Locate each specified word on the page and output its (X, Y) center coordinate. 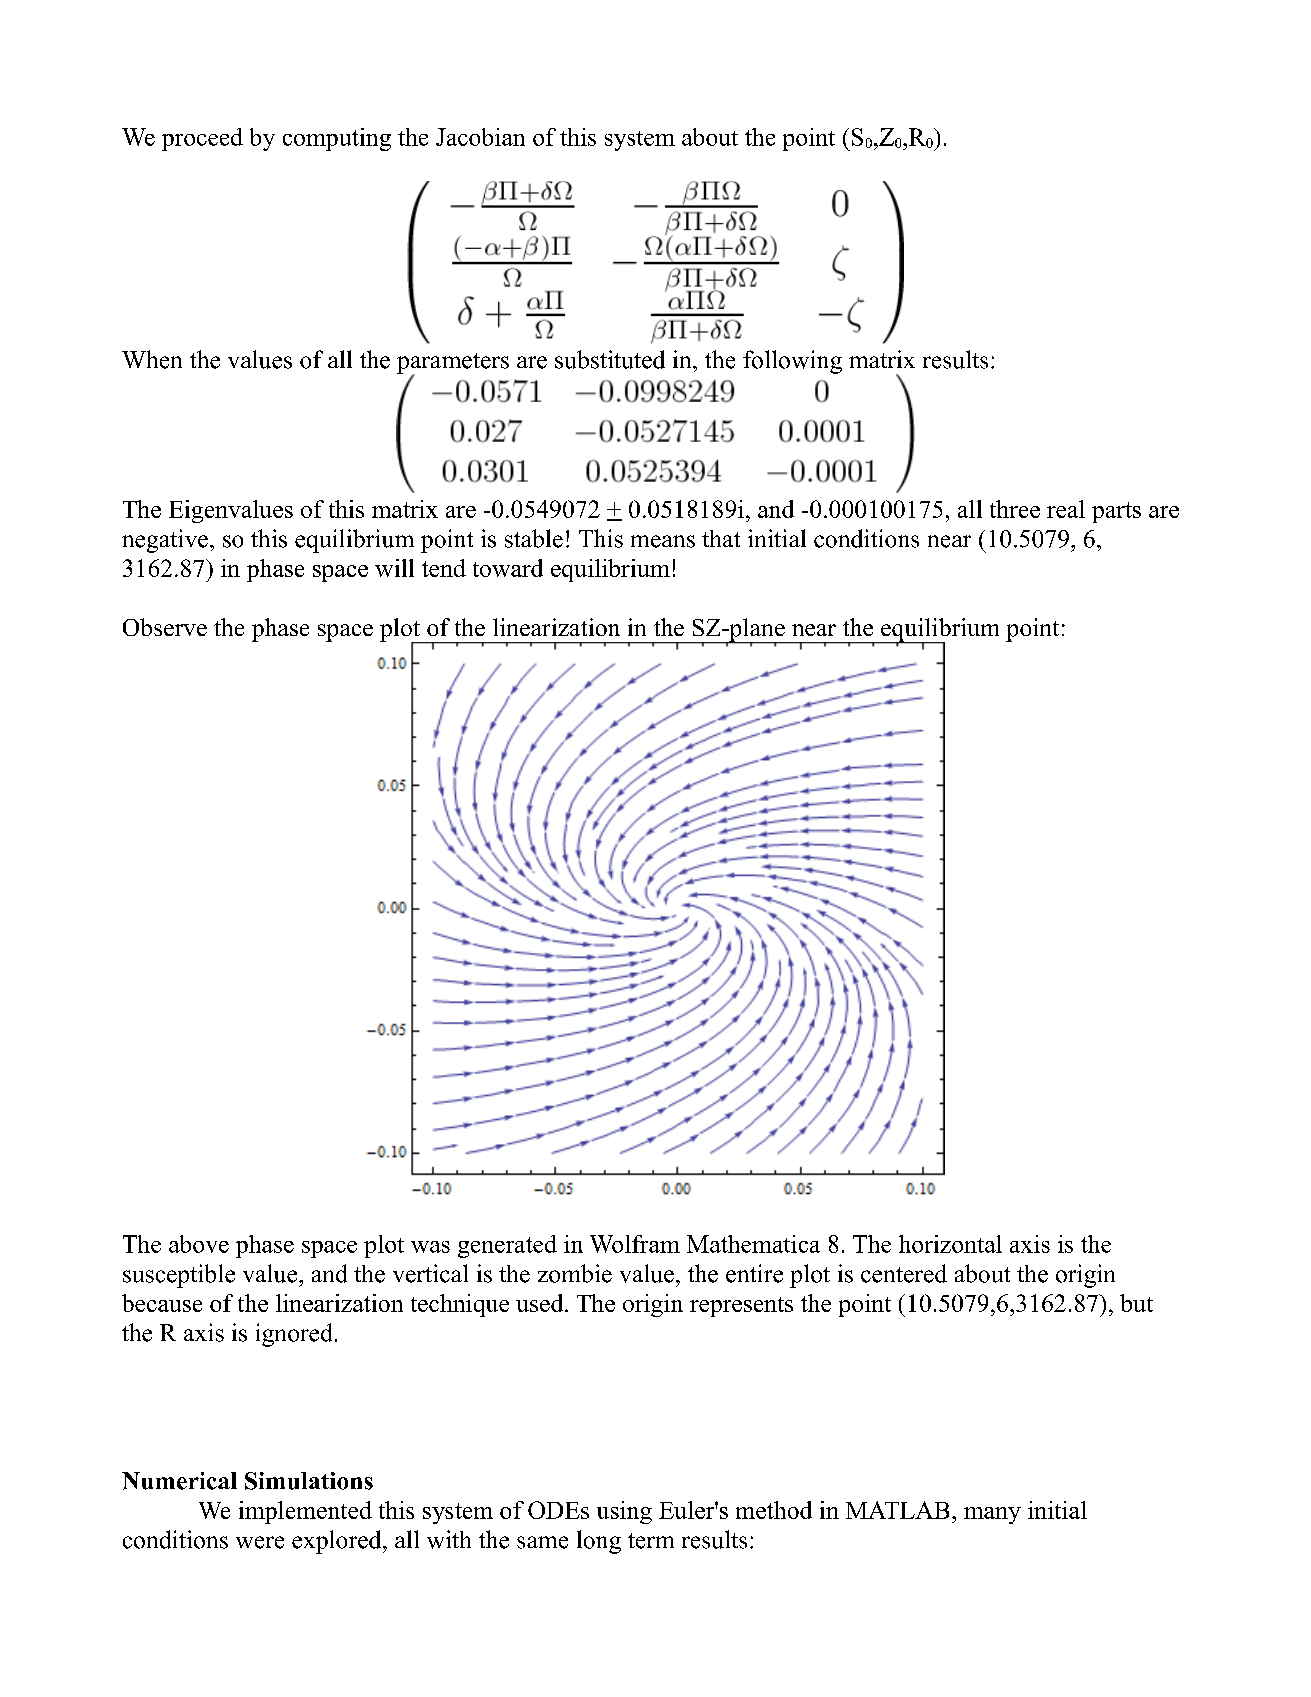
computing (337, 139)
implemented (305, 1512)
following (792, 362)
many (992, 1515)
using (624, 1512)
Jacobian (480, 137)
